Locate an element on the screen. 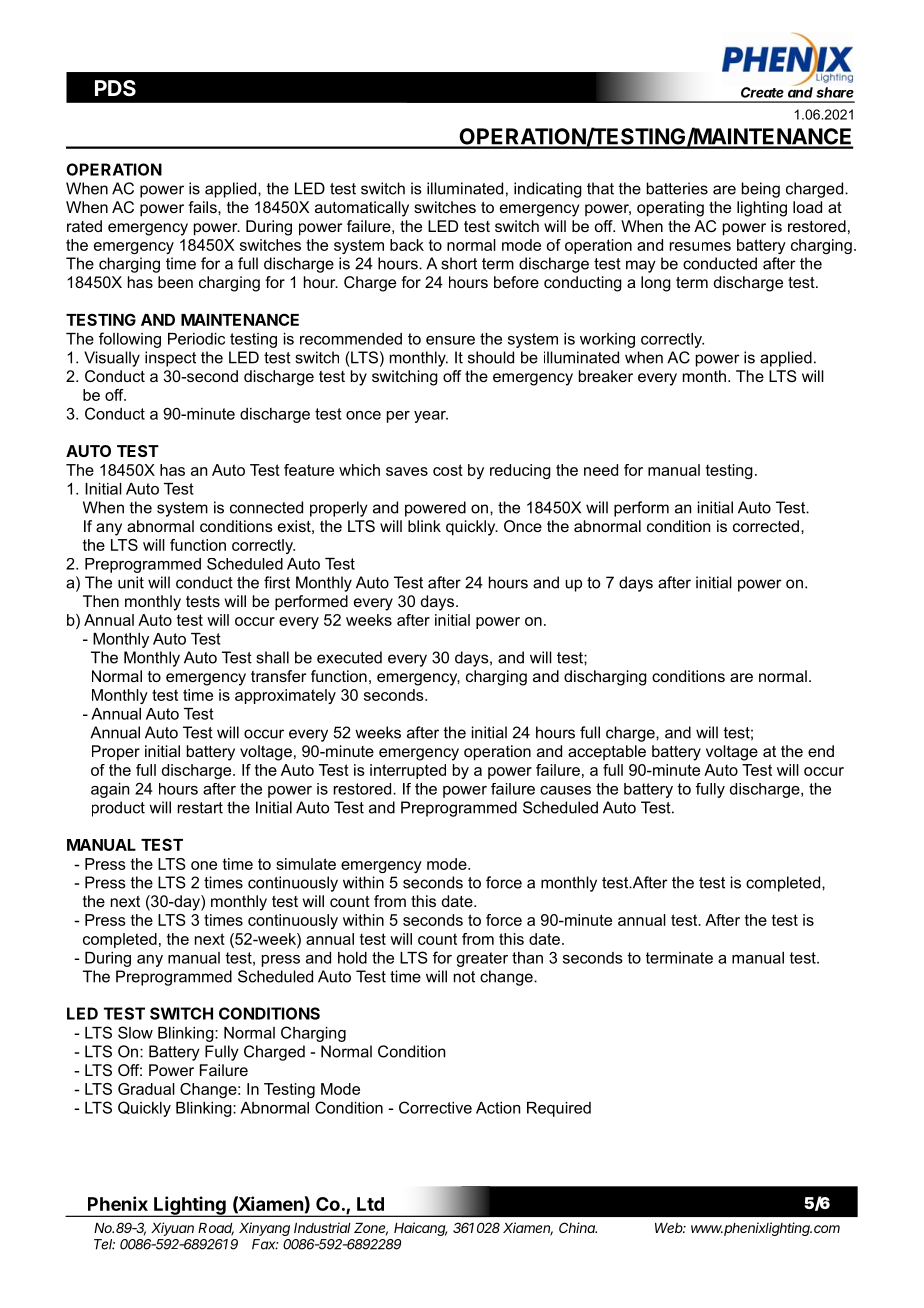 Image resolution: width=924 pixels, height=1308 pixels. PDS is located at coordinates (115, 88).
